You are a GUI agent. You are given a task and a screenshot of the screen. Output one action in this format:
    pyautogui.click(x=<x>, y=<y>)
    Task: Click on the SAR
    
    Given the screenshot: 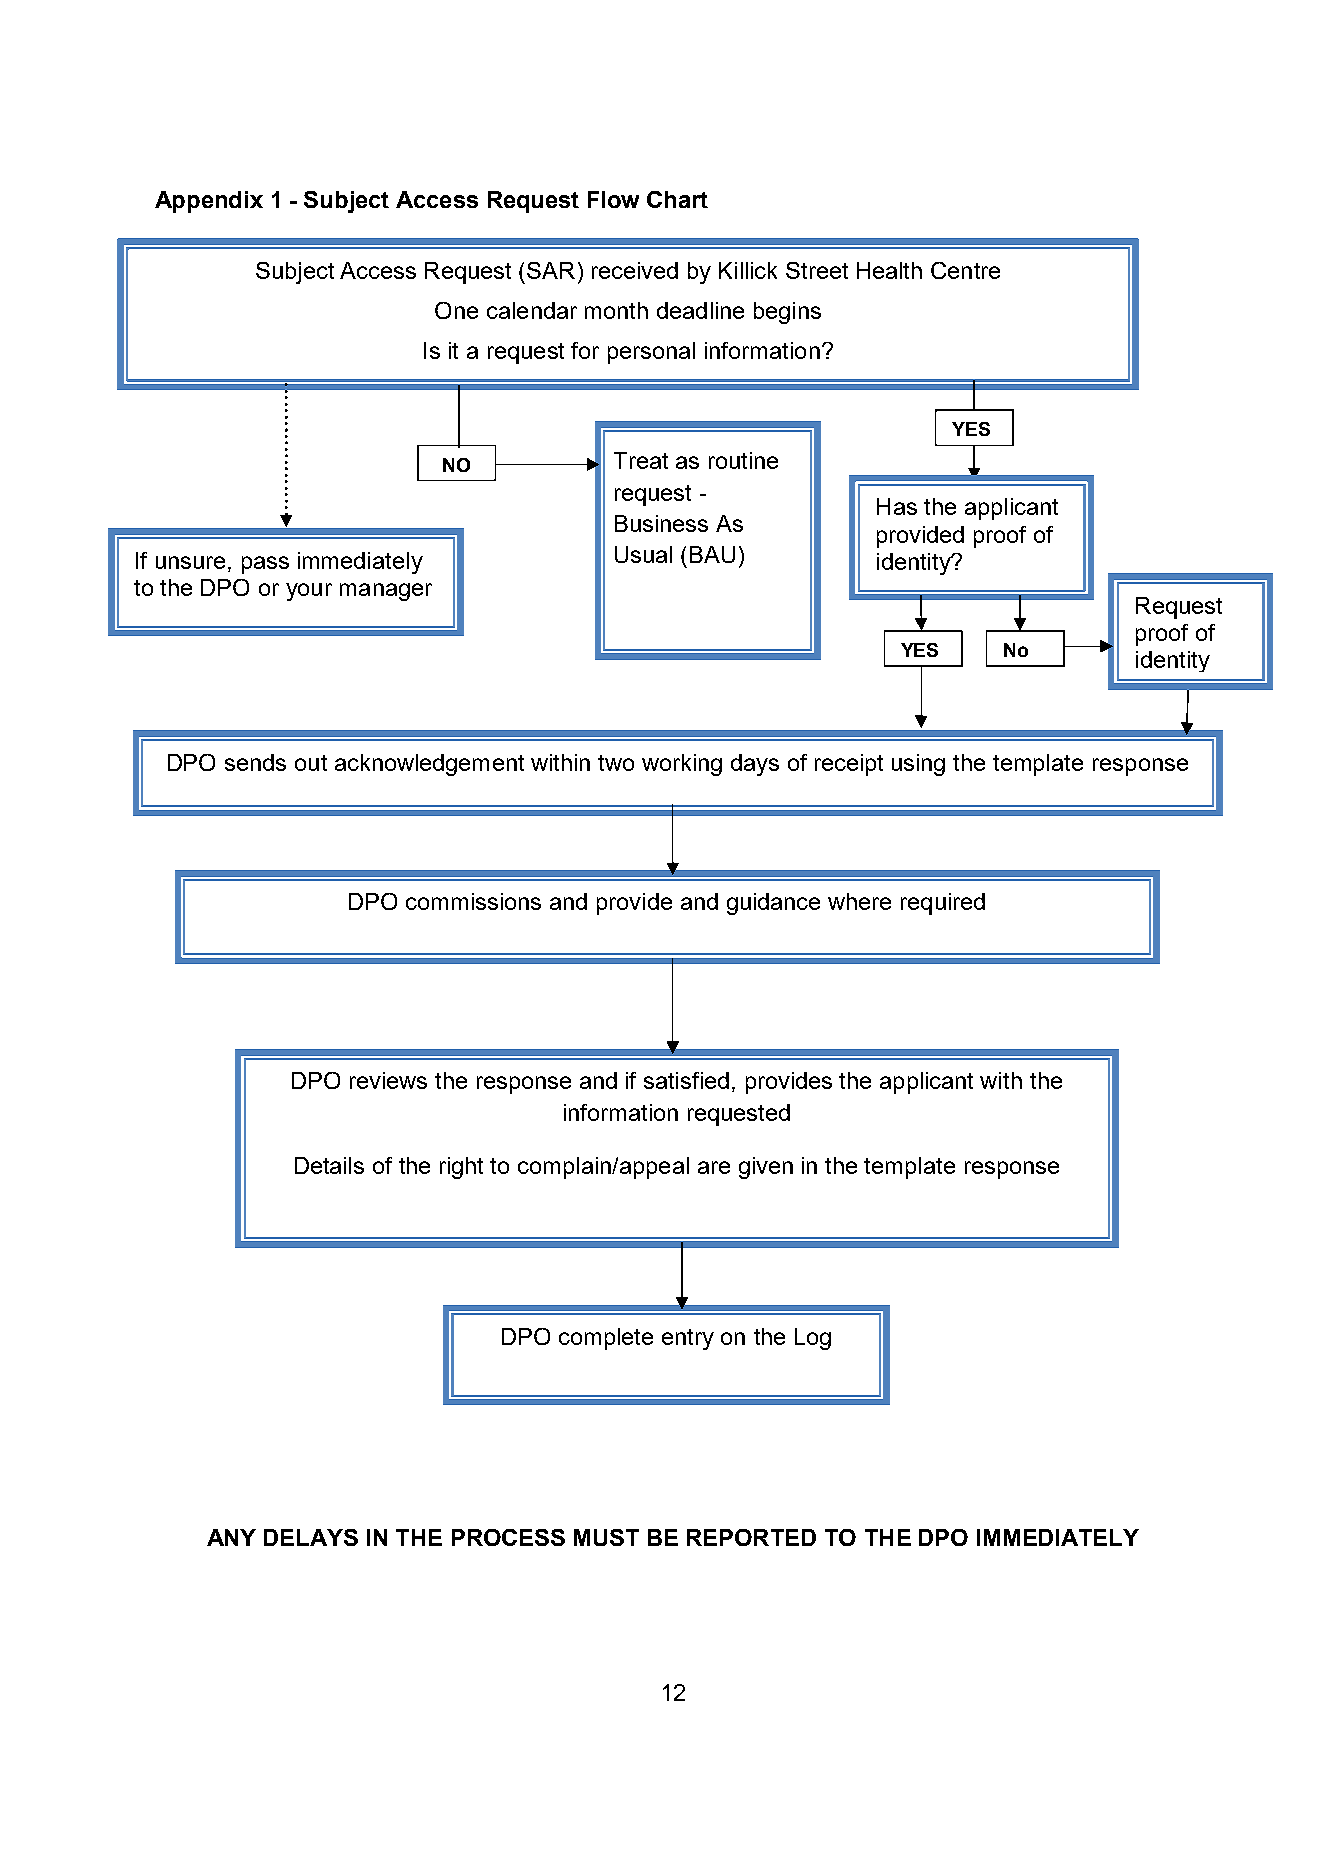 What is the action you would take?
    pyautogui.click(x=551, y=270)
